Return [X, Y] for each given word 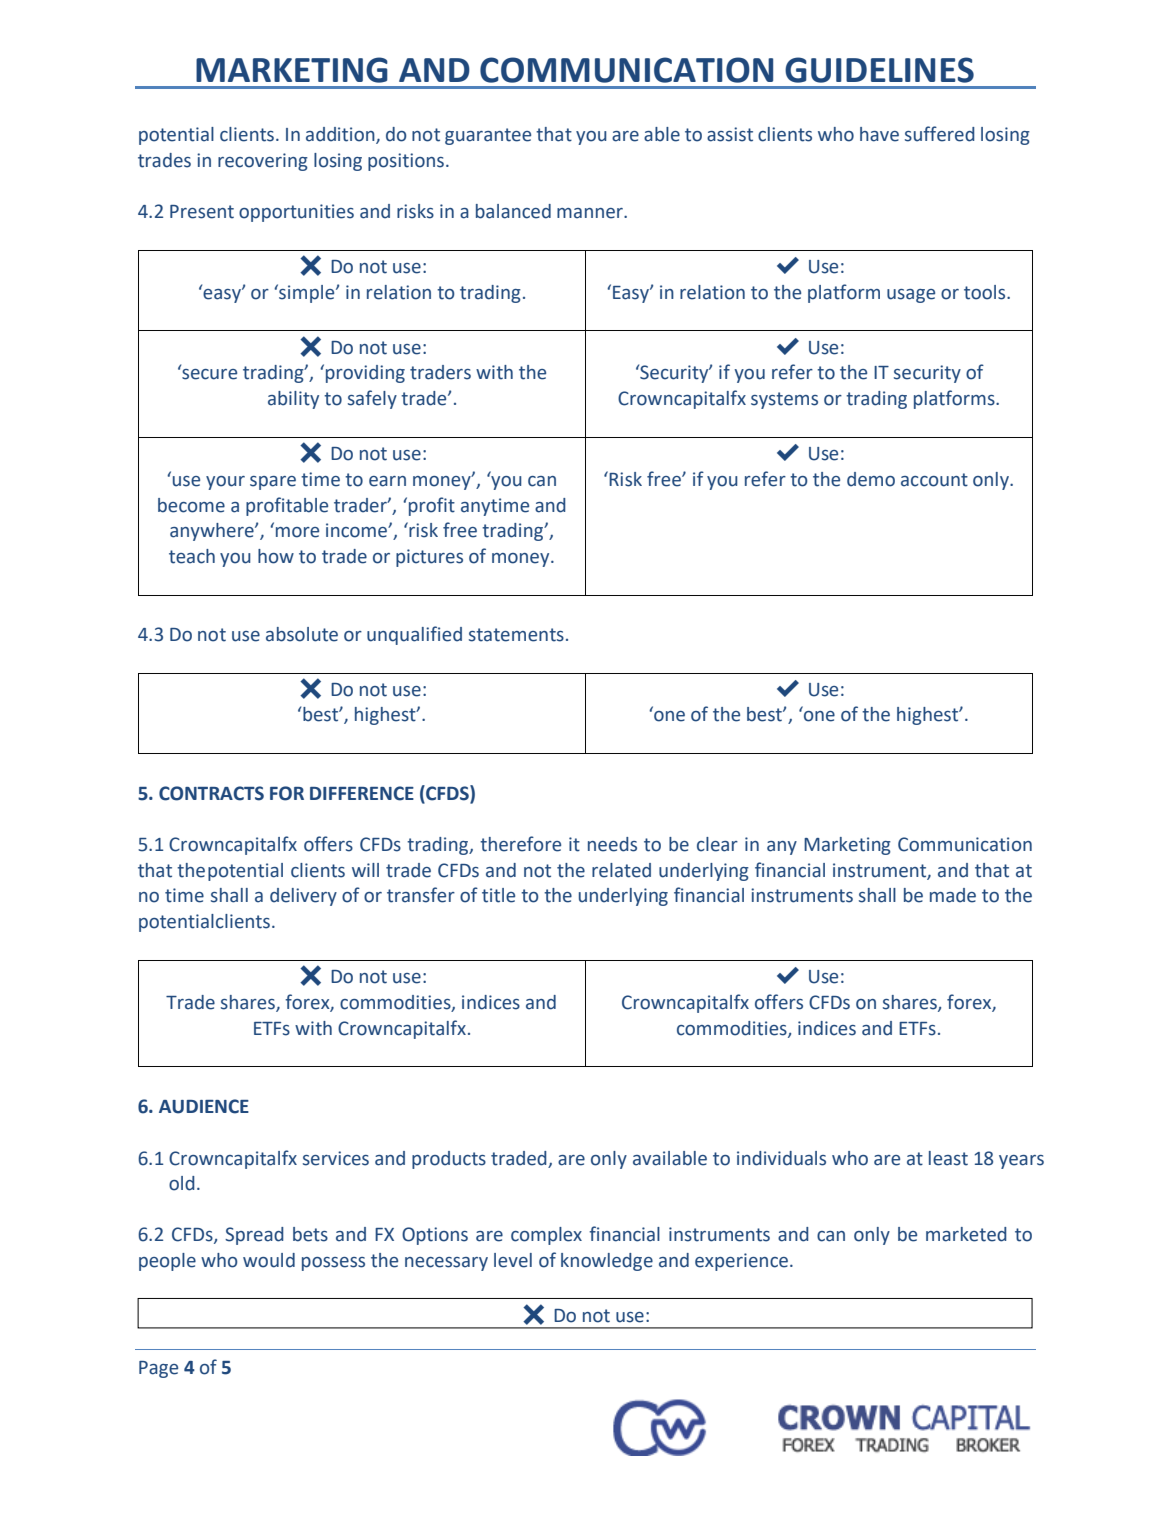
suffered [940, 134]
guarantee [488, 136]
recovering [263, 162]
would [269, 1260]
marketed [966, 1234]
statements [516, 635]
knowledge [607, 1262]
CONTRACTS [211, 793]
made [953, 895]
